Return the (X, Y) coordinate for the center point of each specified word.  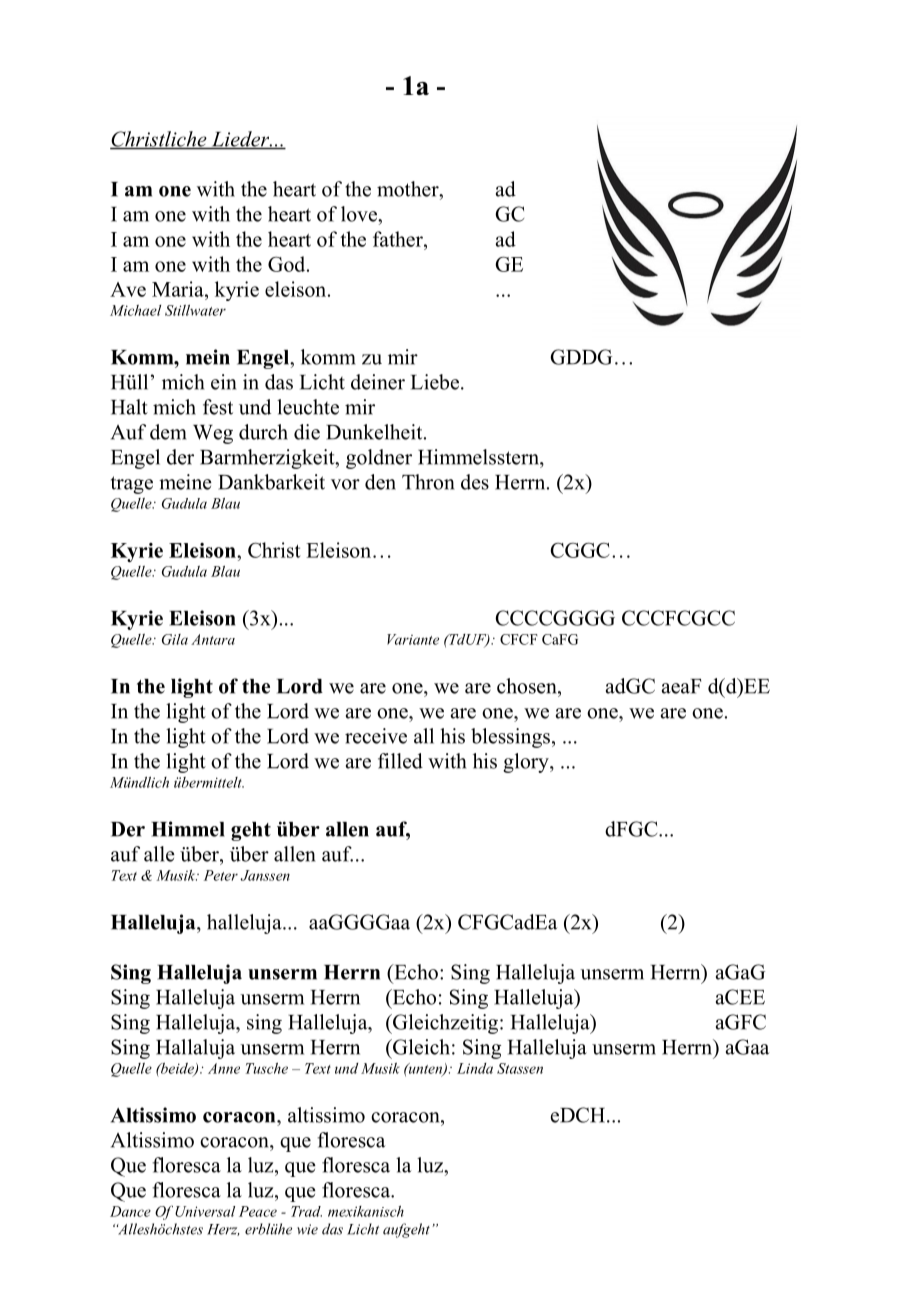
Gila (175, 639)
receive (376, 736)
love (360, 214)
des (475, 482)
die (307, 432)
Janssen (265, 875)
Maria (179, 289)
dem (168, 432)
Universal (205, 1211)
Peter (221, 875)
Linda (475, 1068)
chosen (528, 686)
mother (409, 189)
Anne (224, 1068)
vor (345, 484)
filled (400, 761)
